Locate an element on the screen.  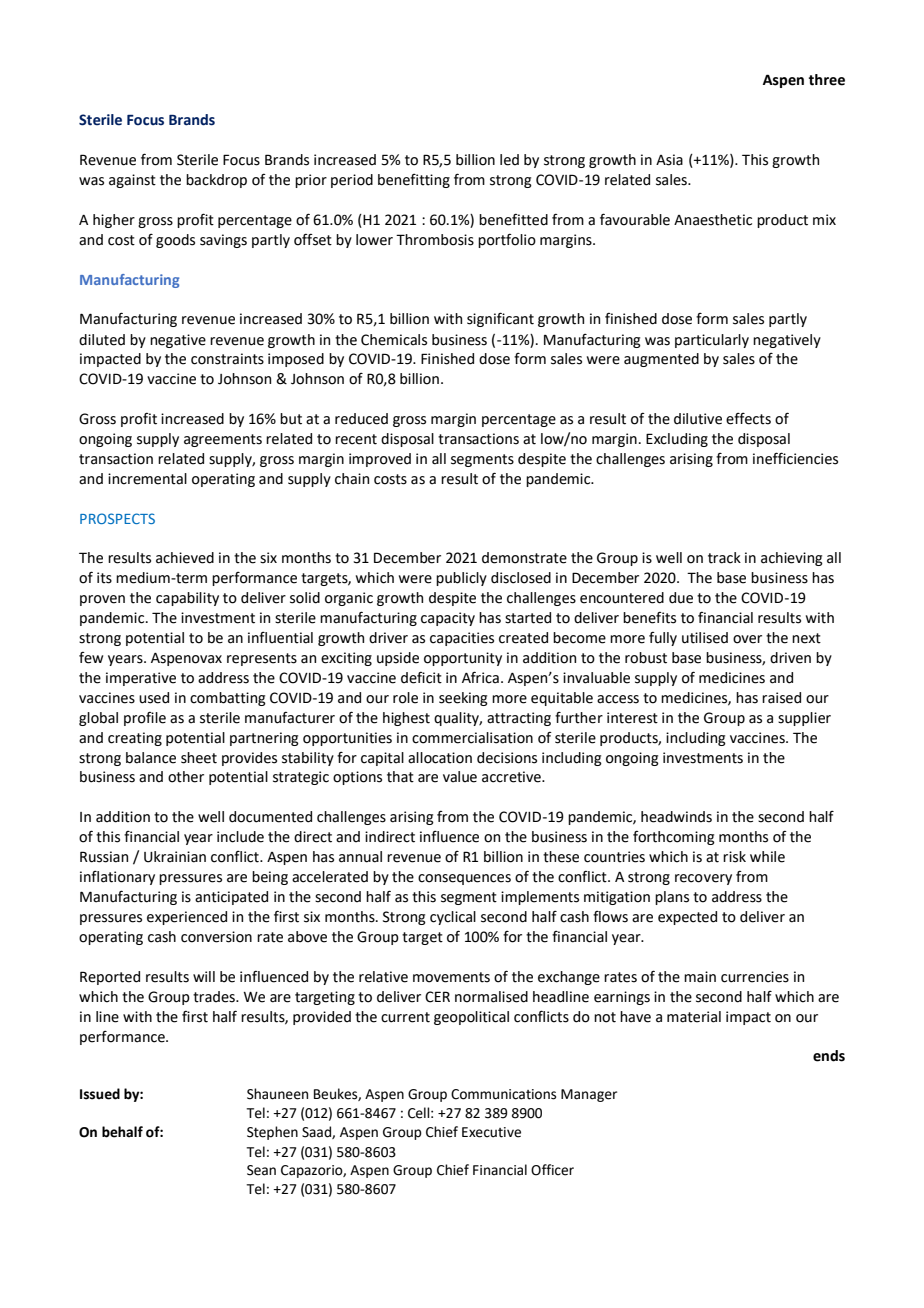
capacity is located at coordinates (448, 619).
